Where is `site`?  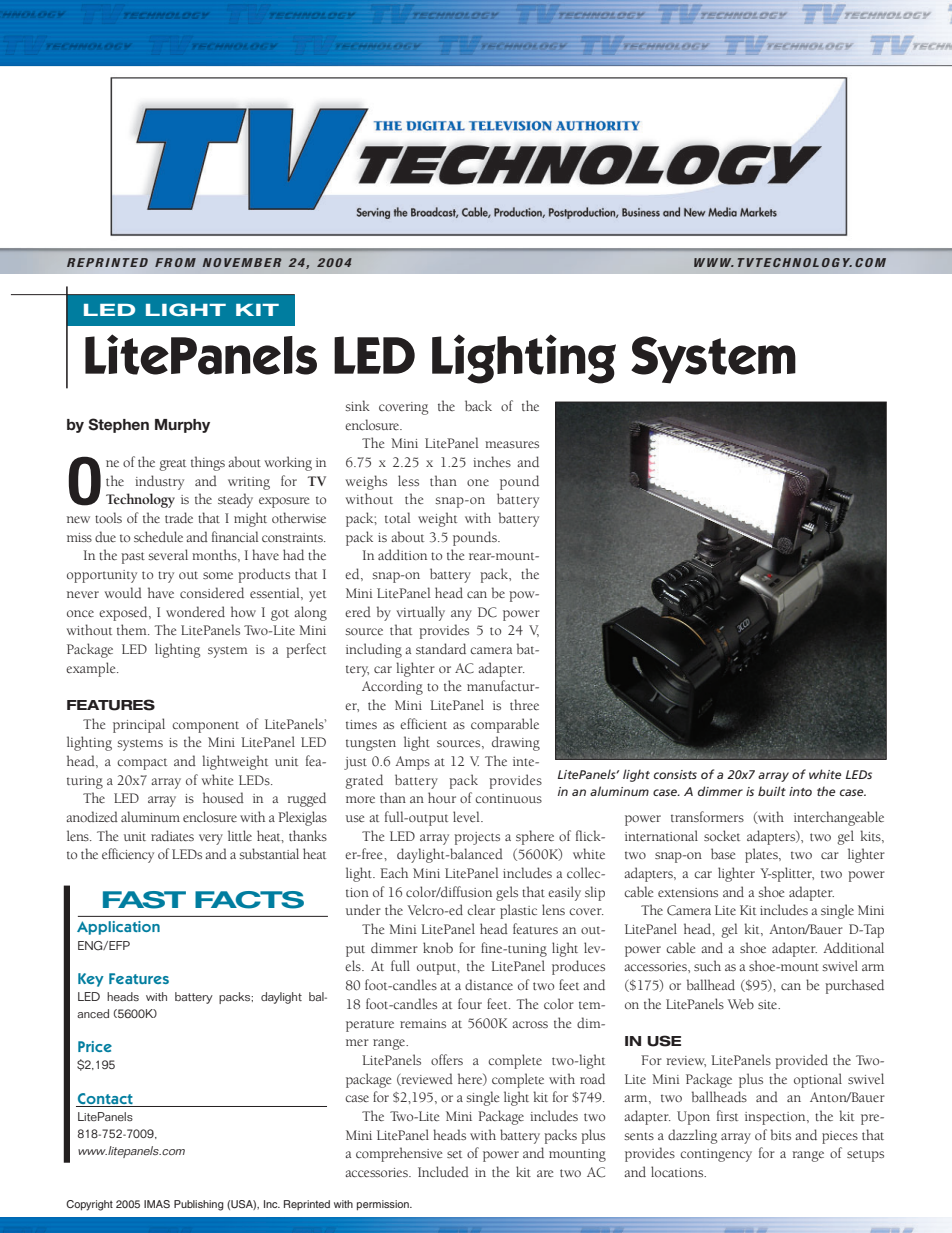
site is located at coordinates (769, 1004).
